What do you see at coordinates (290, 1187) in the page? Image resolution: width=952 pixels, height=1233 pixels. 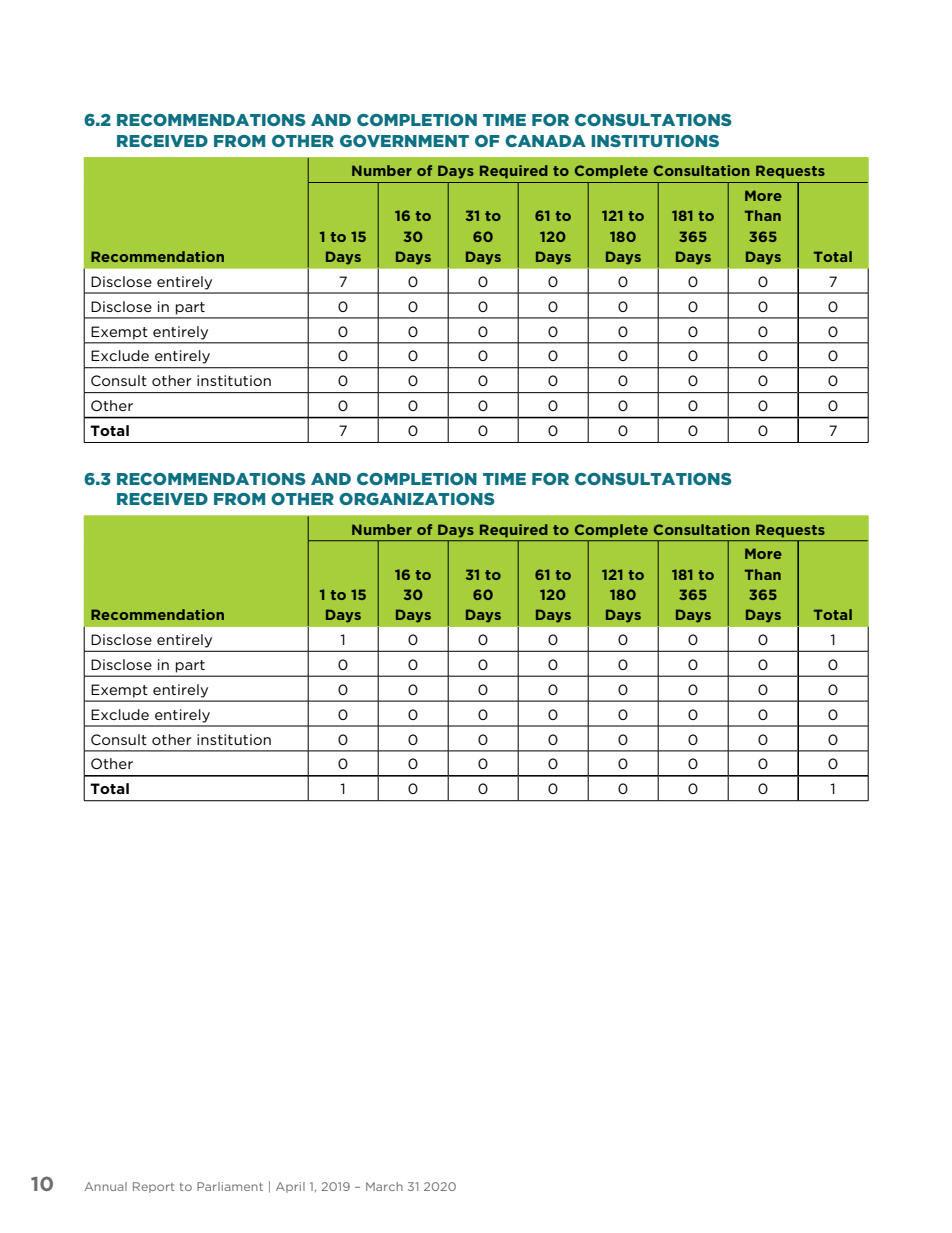 I see `April` at bounding box center [290, 1187].
